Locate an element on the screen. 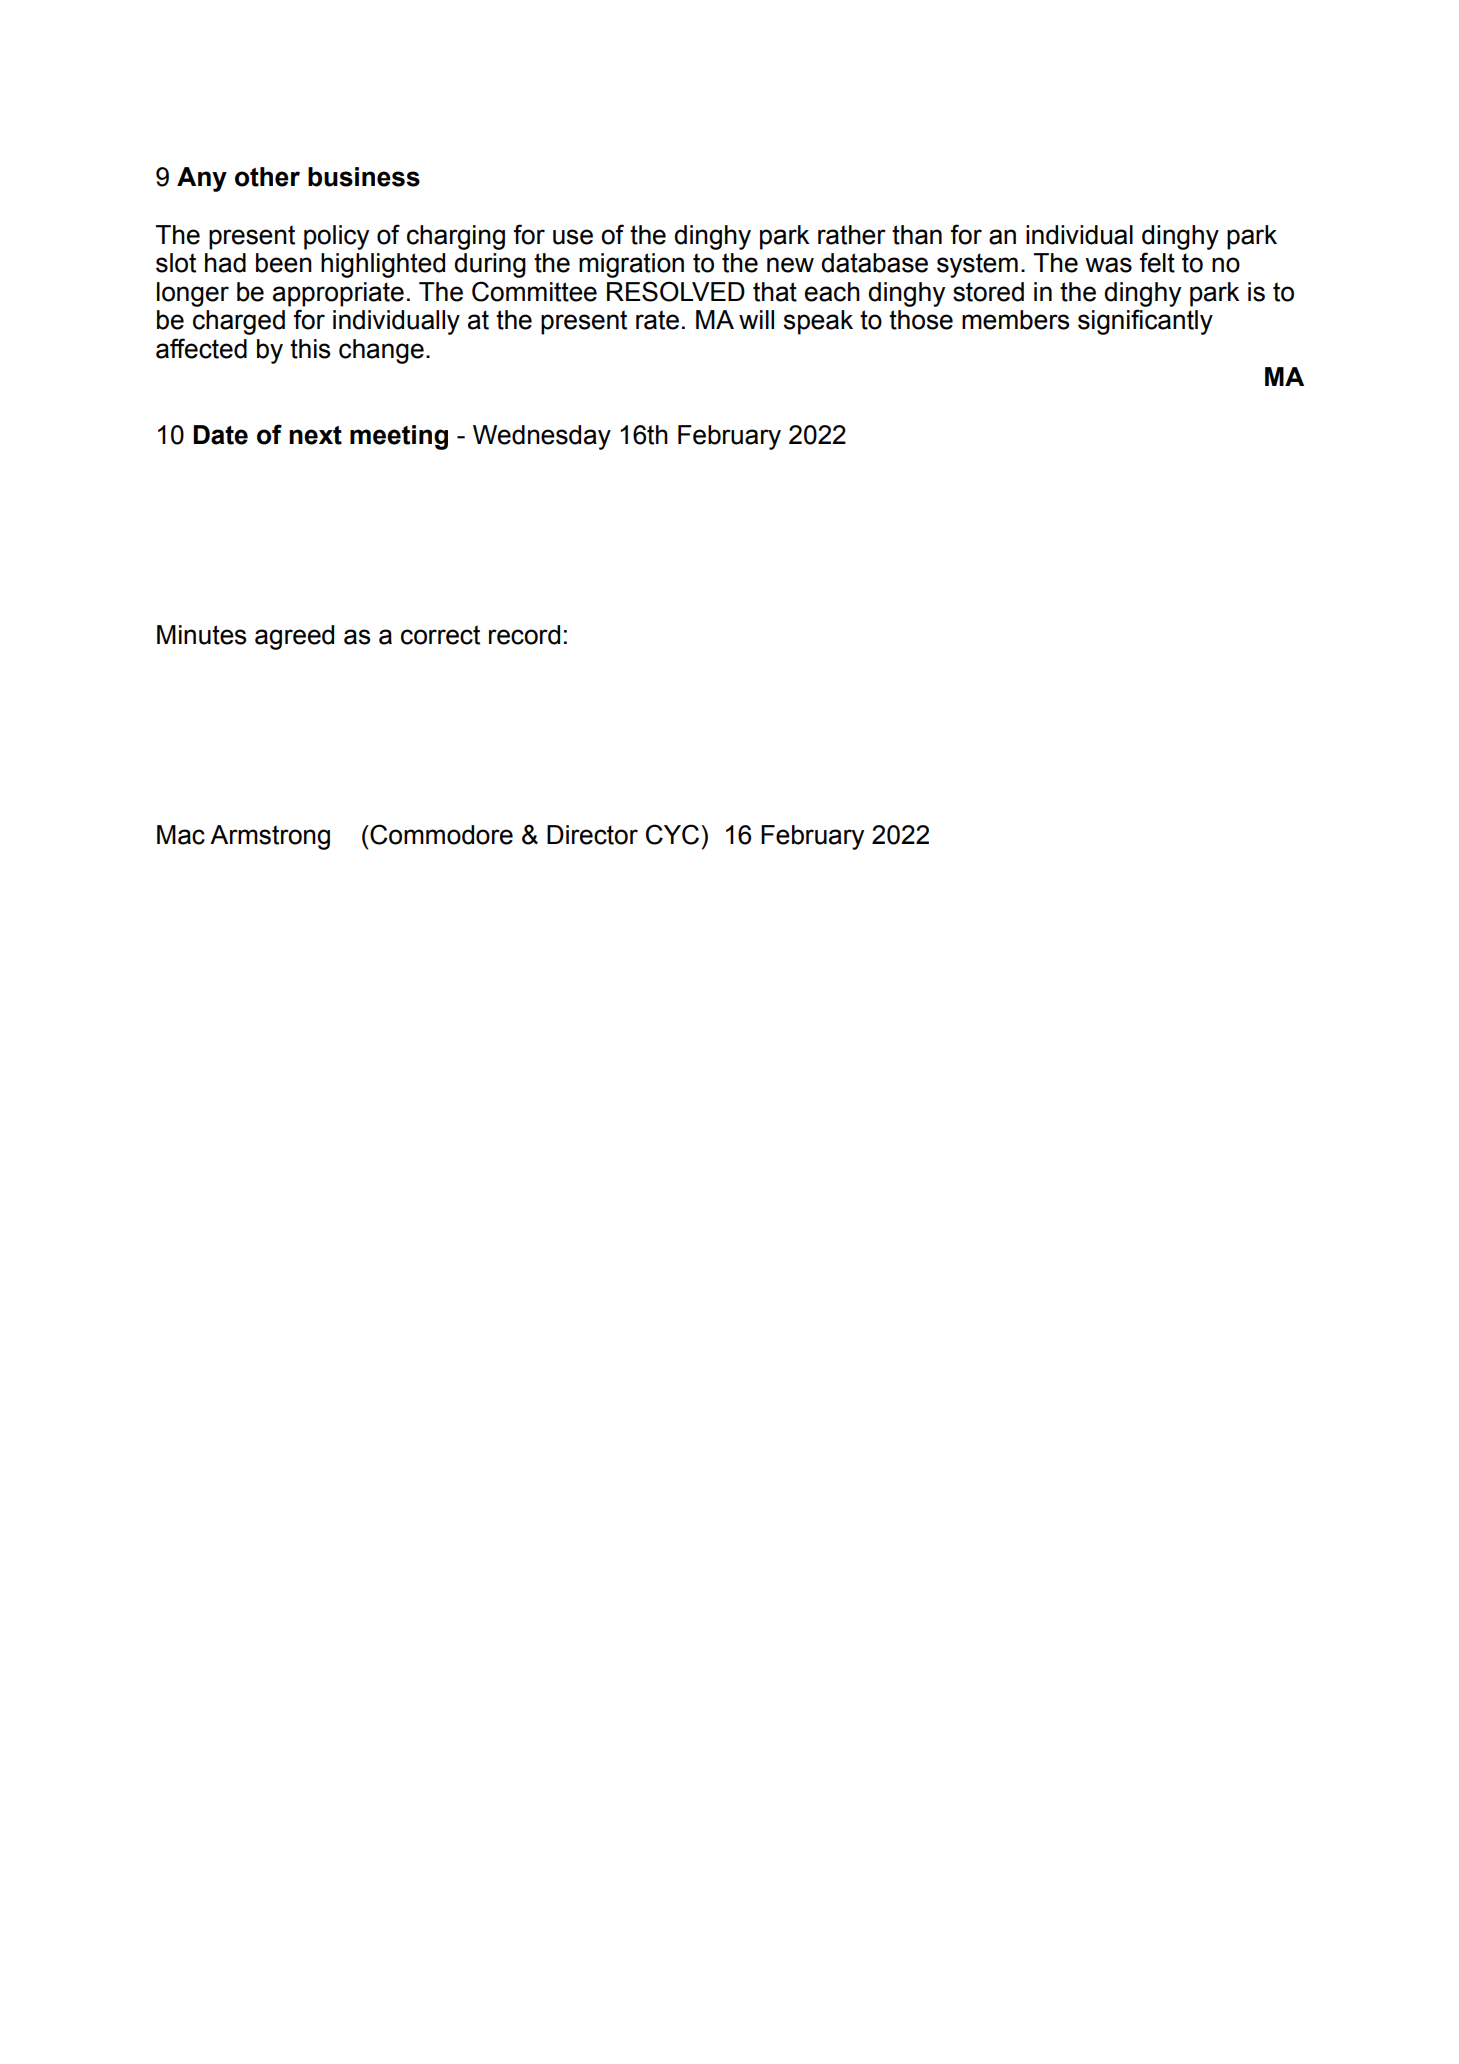  significantly is located at coordinates (1145, 322).
